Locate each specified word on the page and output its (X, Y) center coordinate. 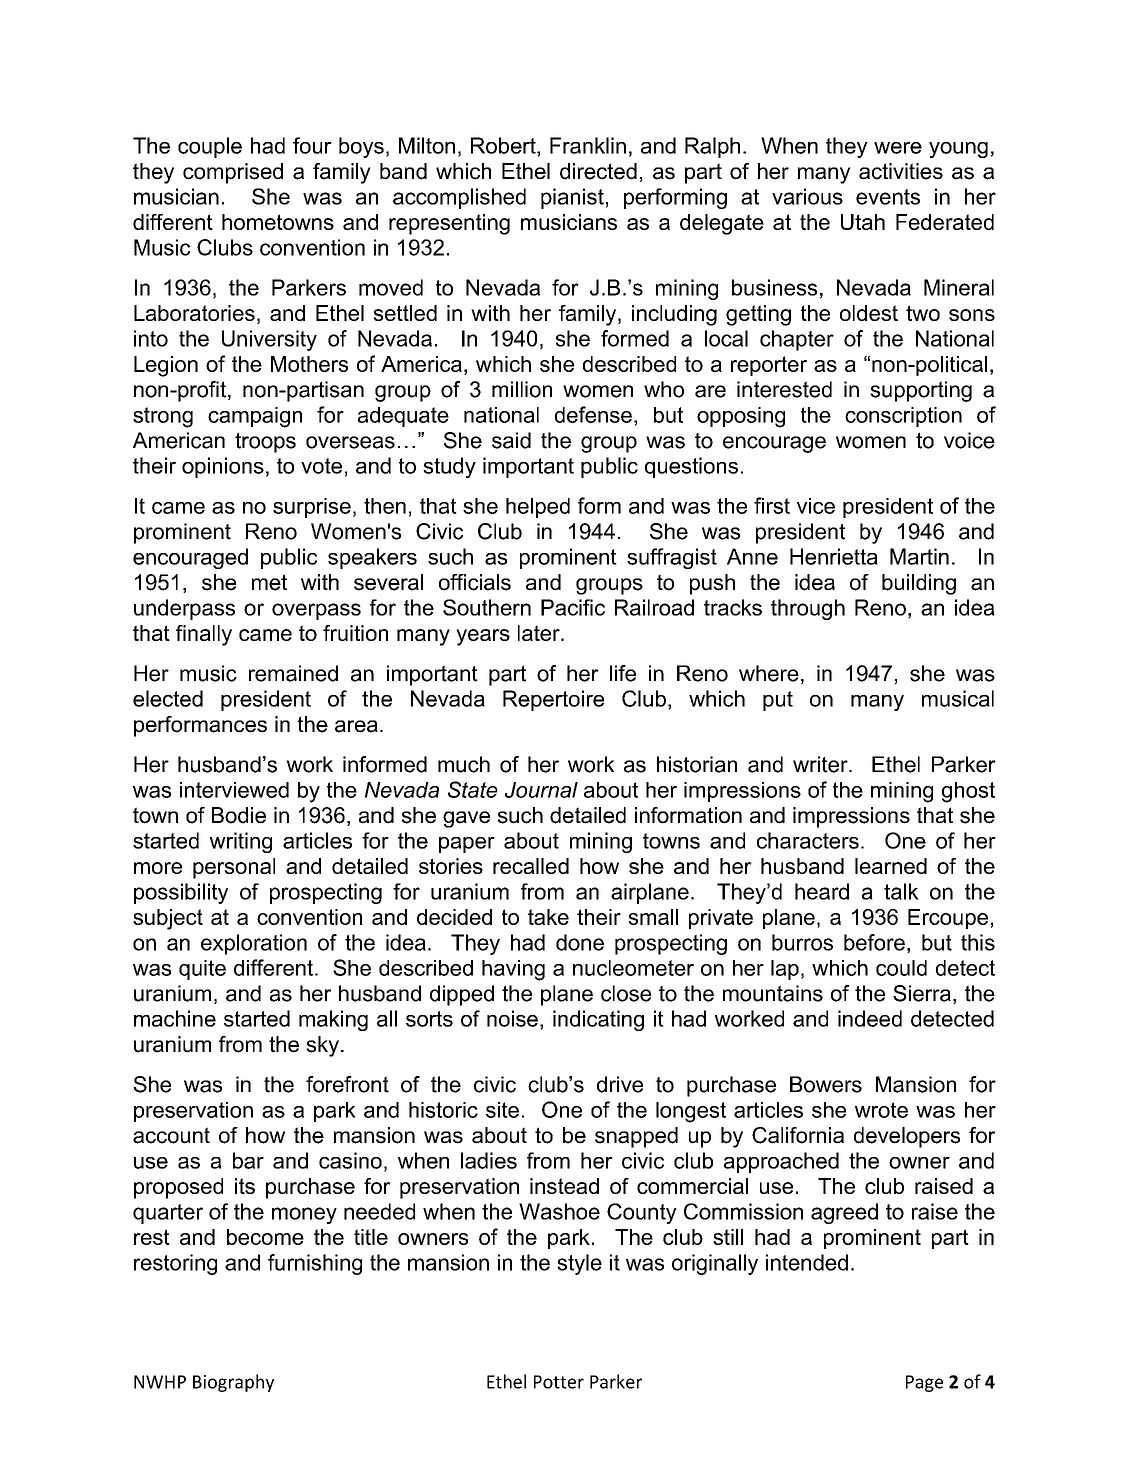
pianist (572, 198)
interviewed (234, 790)
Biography (233, 1383)
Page (924, 1383)
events (888, 197)
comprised (233, 173)
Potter (559, 1382)
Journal (541, 790)
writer (821, 764)
